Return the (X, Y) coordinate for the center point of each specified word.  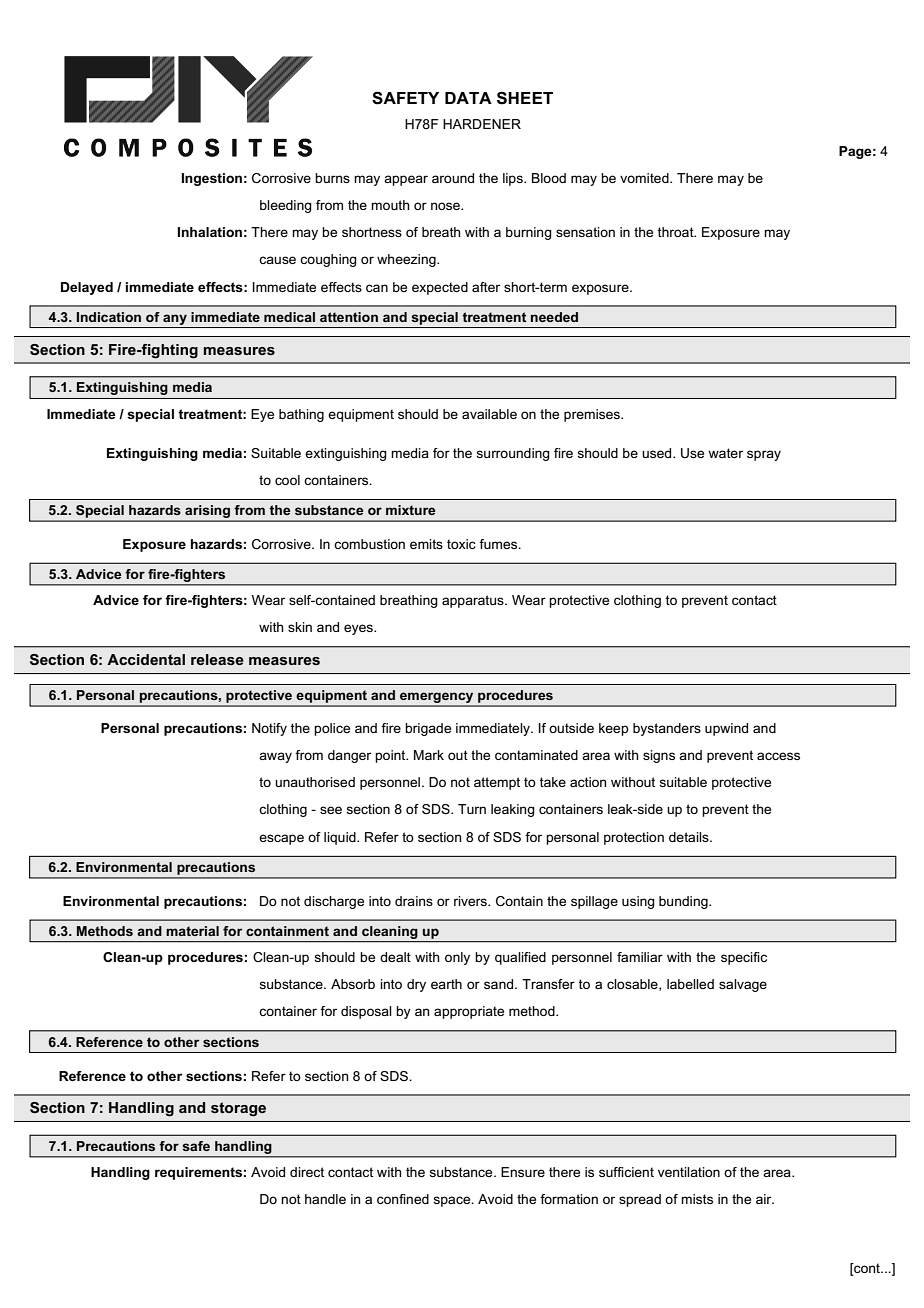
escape (281, 839)
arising (208, 513)
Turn (472, 809)
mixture (410, 510)
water (725, 453)
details (690, 837)
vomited (645, 178)
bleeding (286, 206)
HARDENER (482, 124)
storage (238, 1109)
